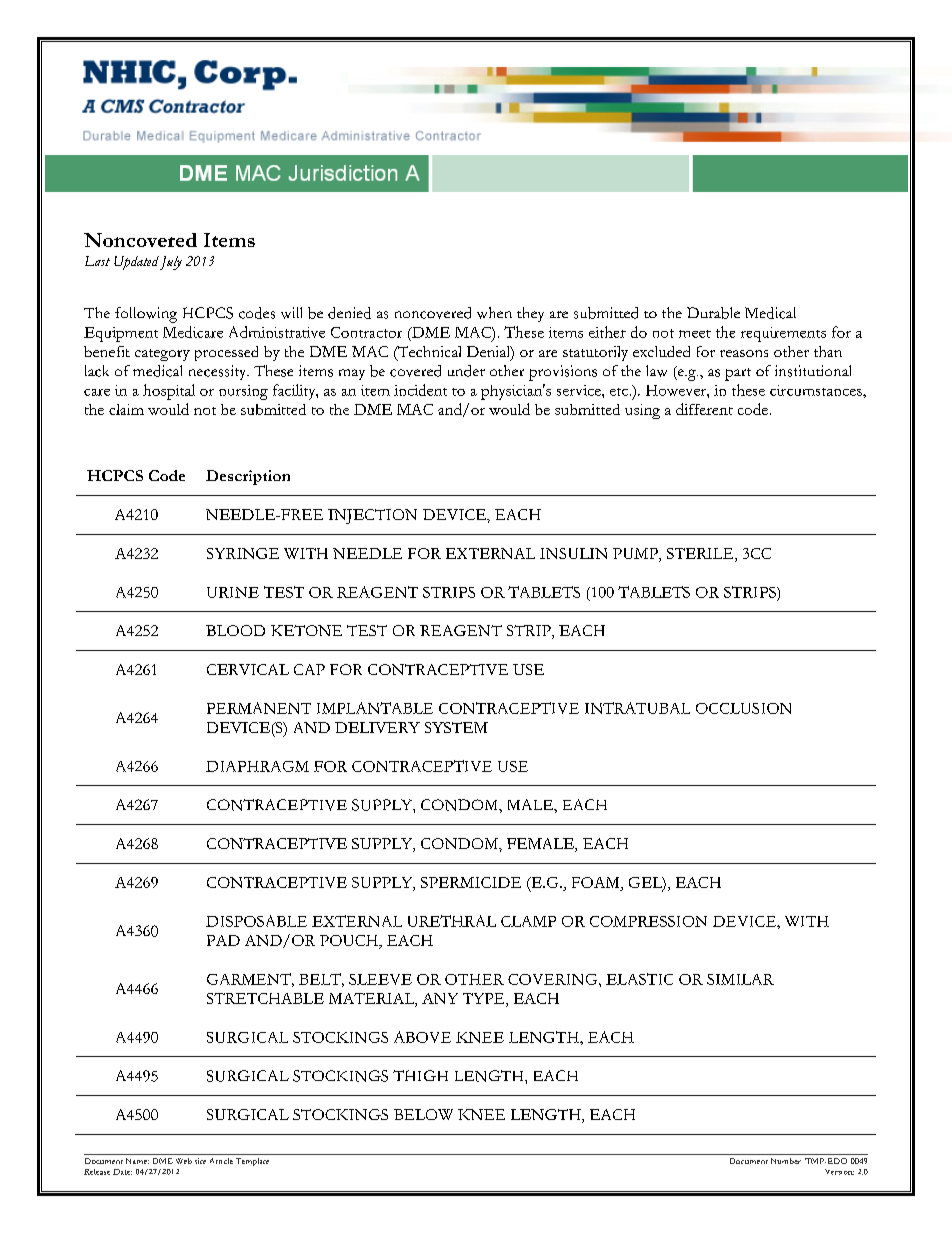  I want to click on July, so click(171, 263).
